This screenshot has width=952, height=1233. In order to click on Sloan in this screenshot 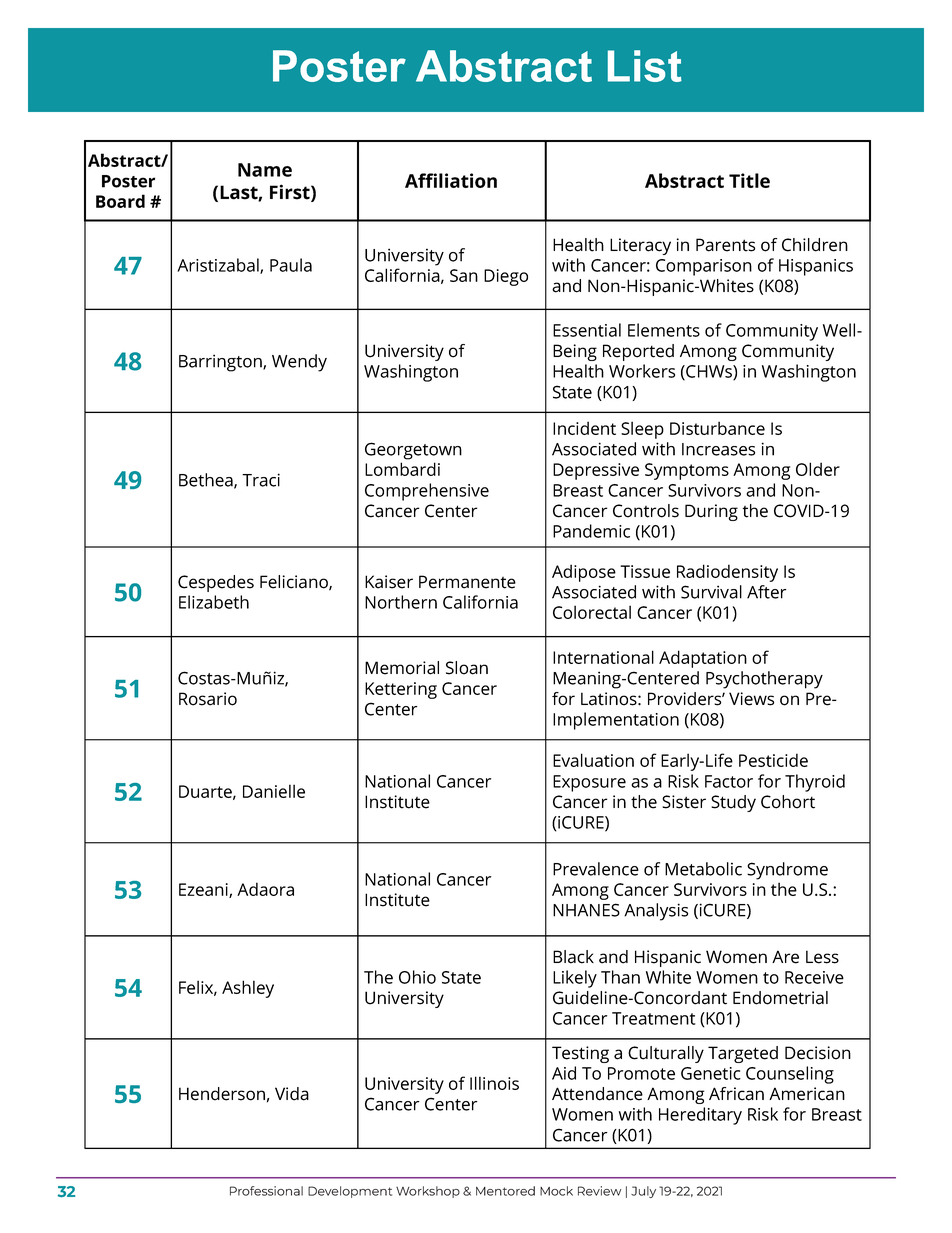, I will do `click(467, 668)`.
